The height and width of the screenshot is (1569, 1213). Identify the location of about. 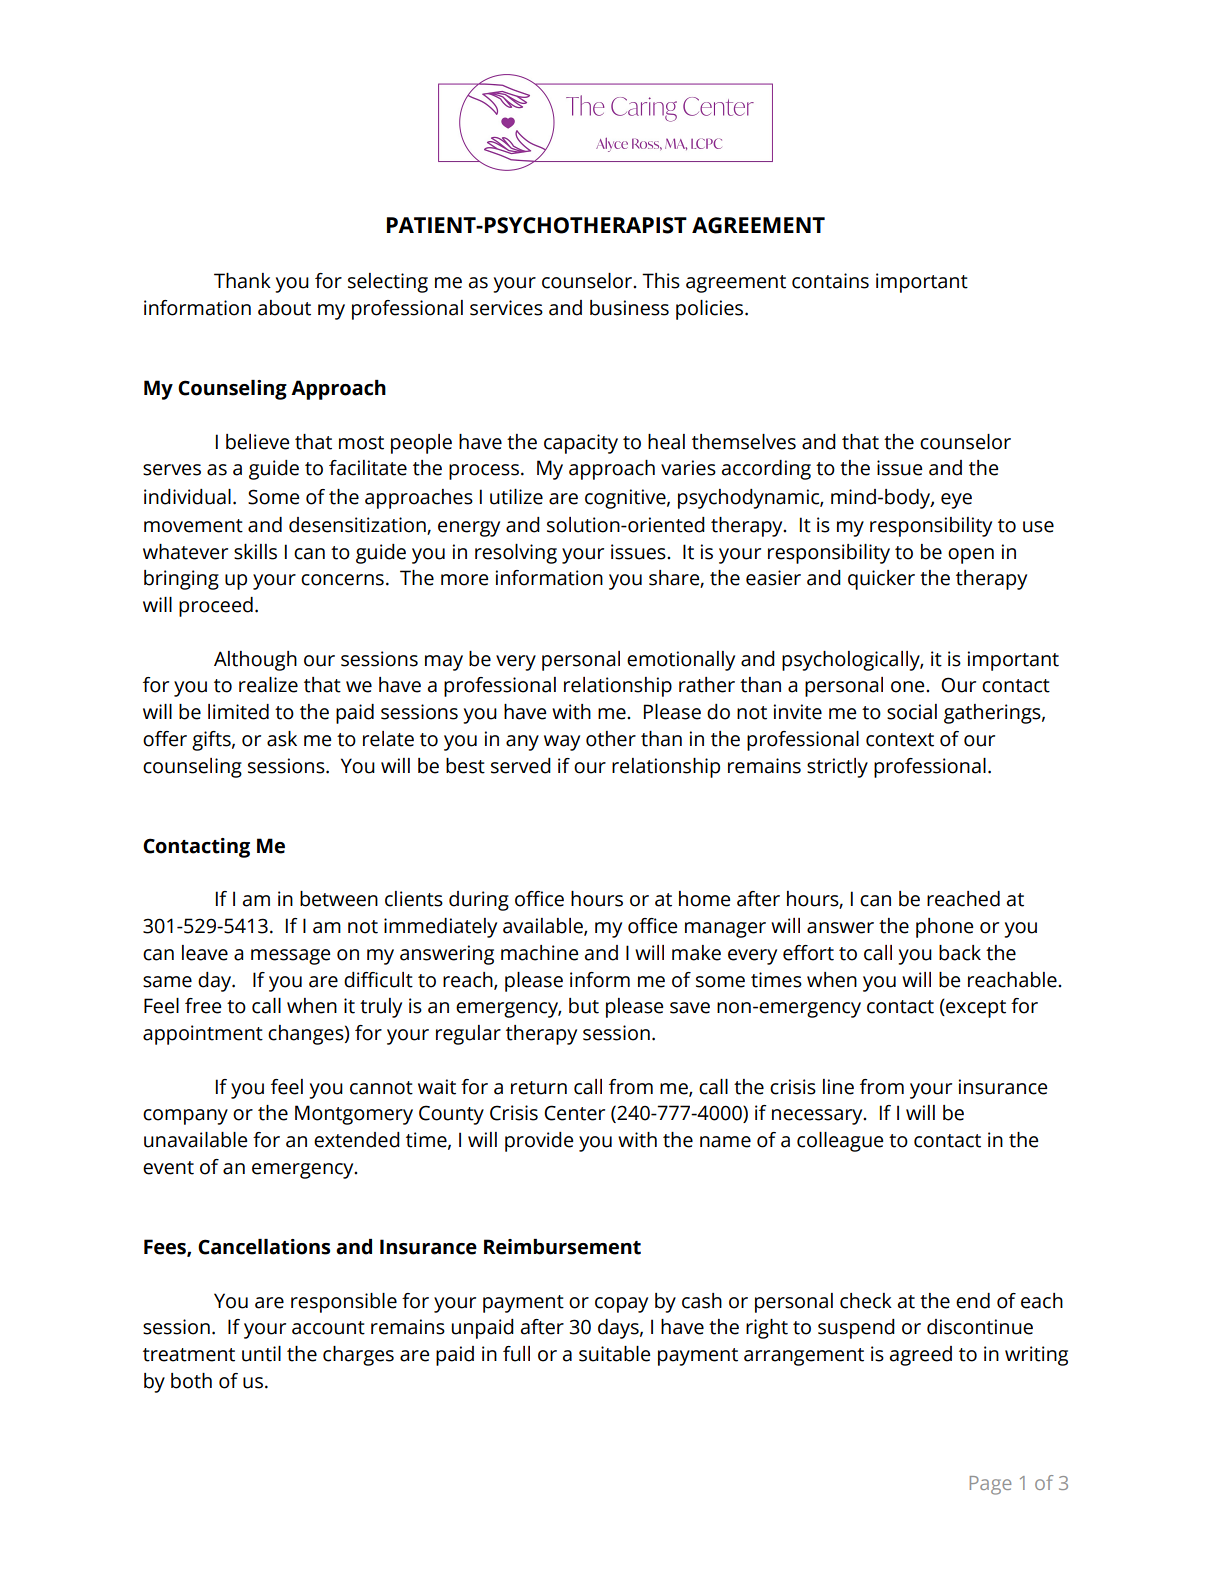
(284, 308).
